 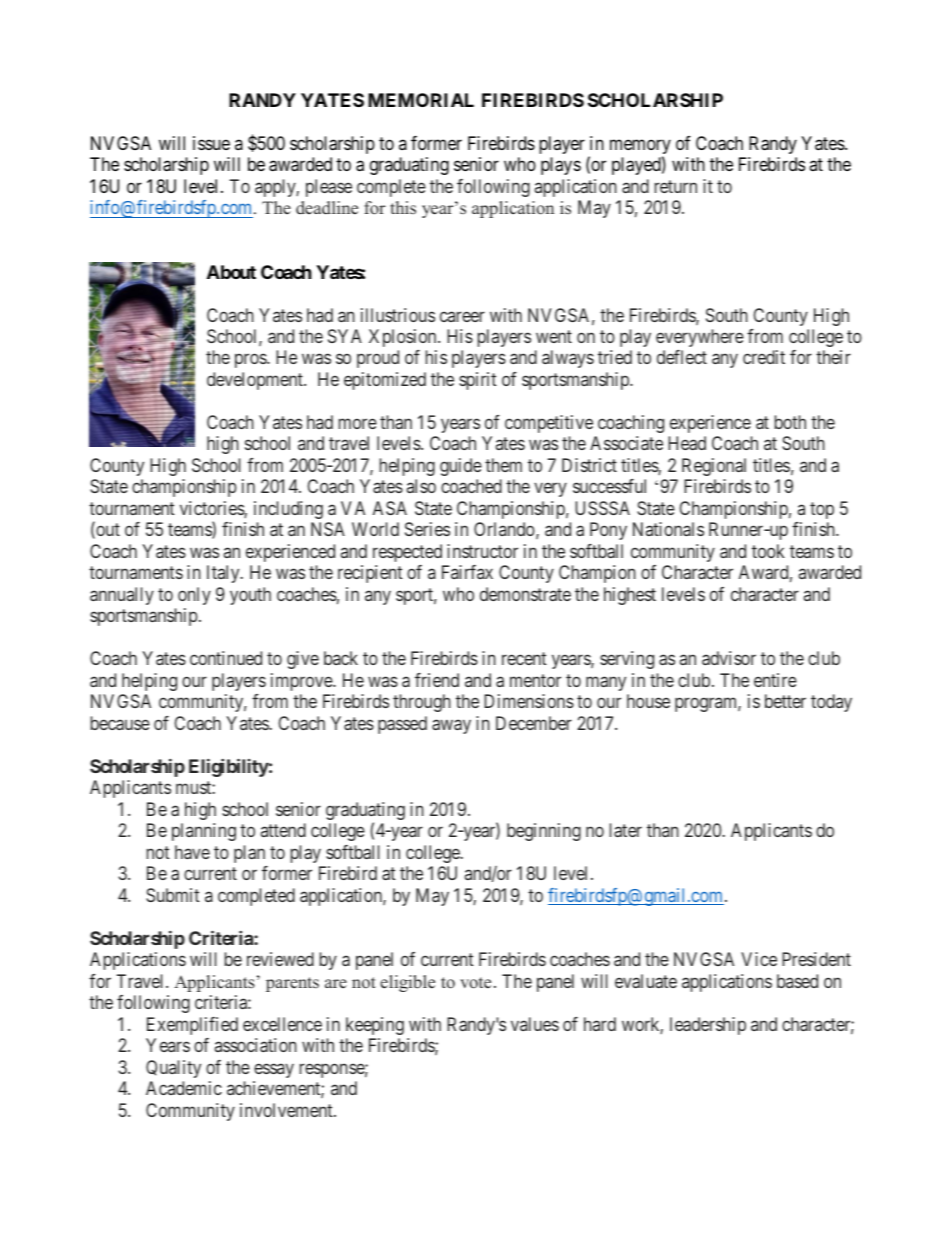 I want to click on better, so click(x=785, y=701).
